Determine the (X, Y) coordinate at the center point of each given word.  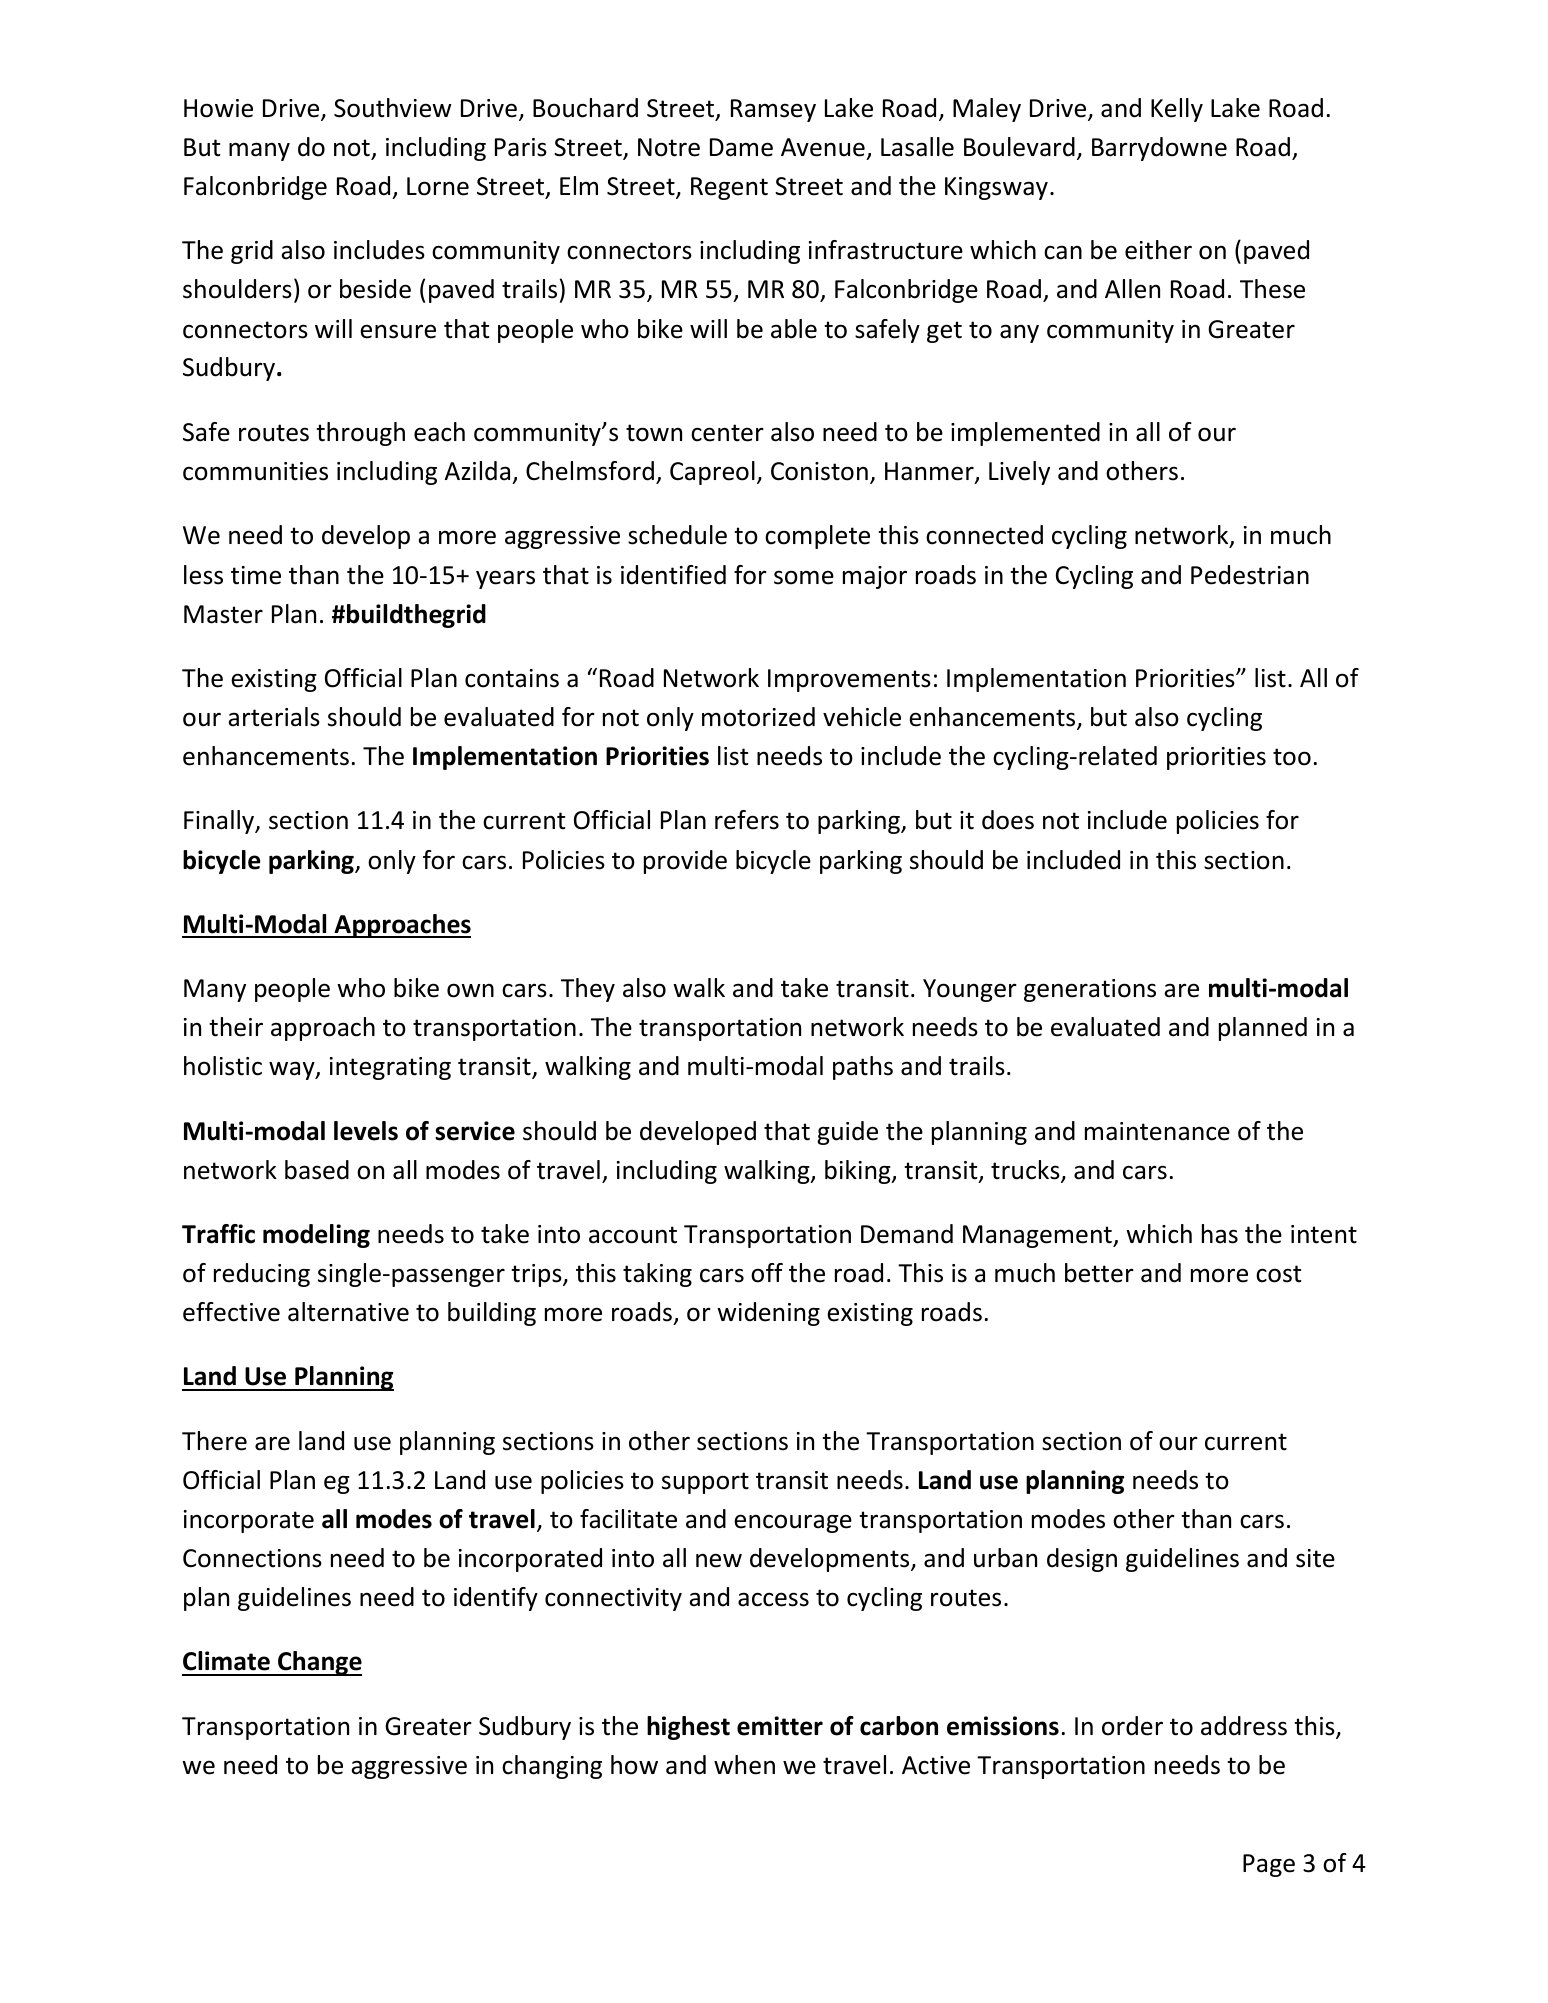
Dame (741, 147)
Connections (252, 1558)
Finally (220, 822)
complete (817, 537)
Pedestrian (1250, 575)
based (317, 1170)
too (1292, 757)
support (705, 1483)
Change (319, 1663)
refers (747, 820)
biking (859, 1172)
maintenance (1157, 1131)
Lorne (438, 186)
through (360, 434)
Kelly (1177, 110)
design (1082, 1560)
